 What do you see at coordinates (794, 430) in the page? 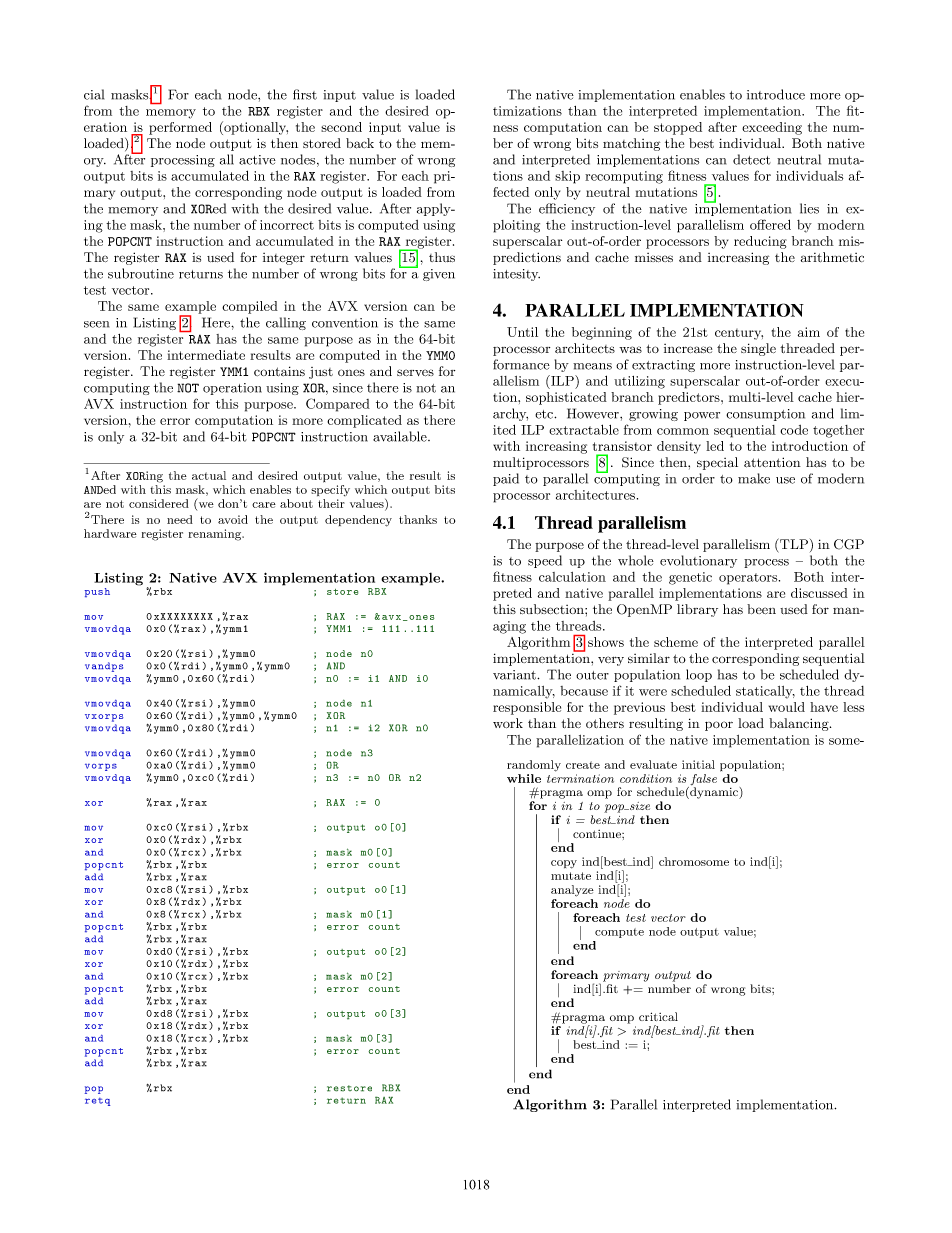
I see `code` at bounding box center [794, 430].
